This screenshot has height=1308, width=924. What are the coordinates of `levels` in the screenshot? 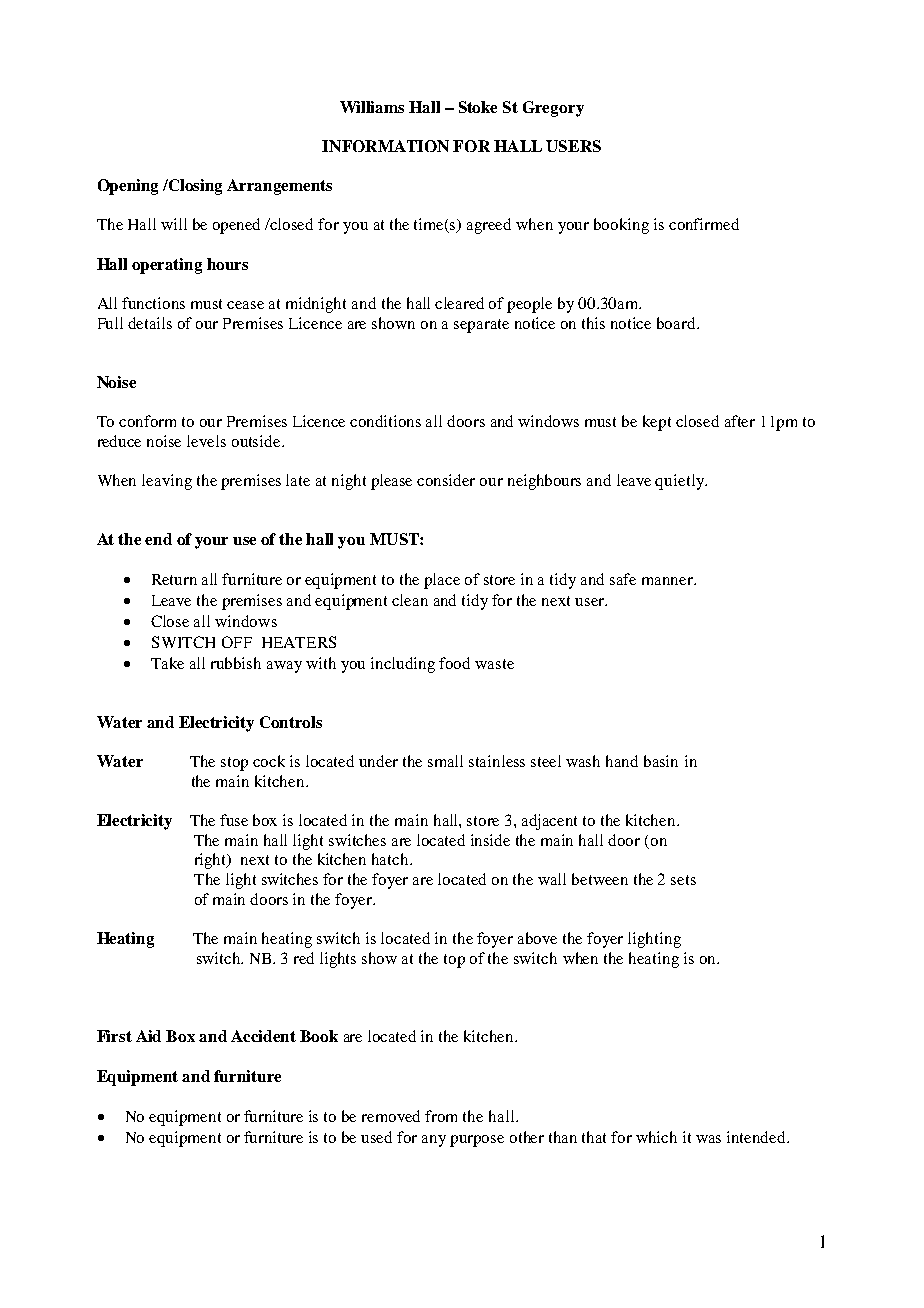 It's located at (206, 441).
